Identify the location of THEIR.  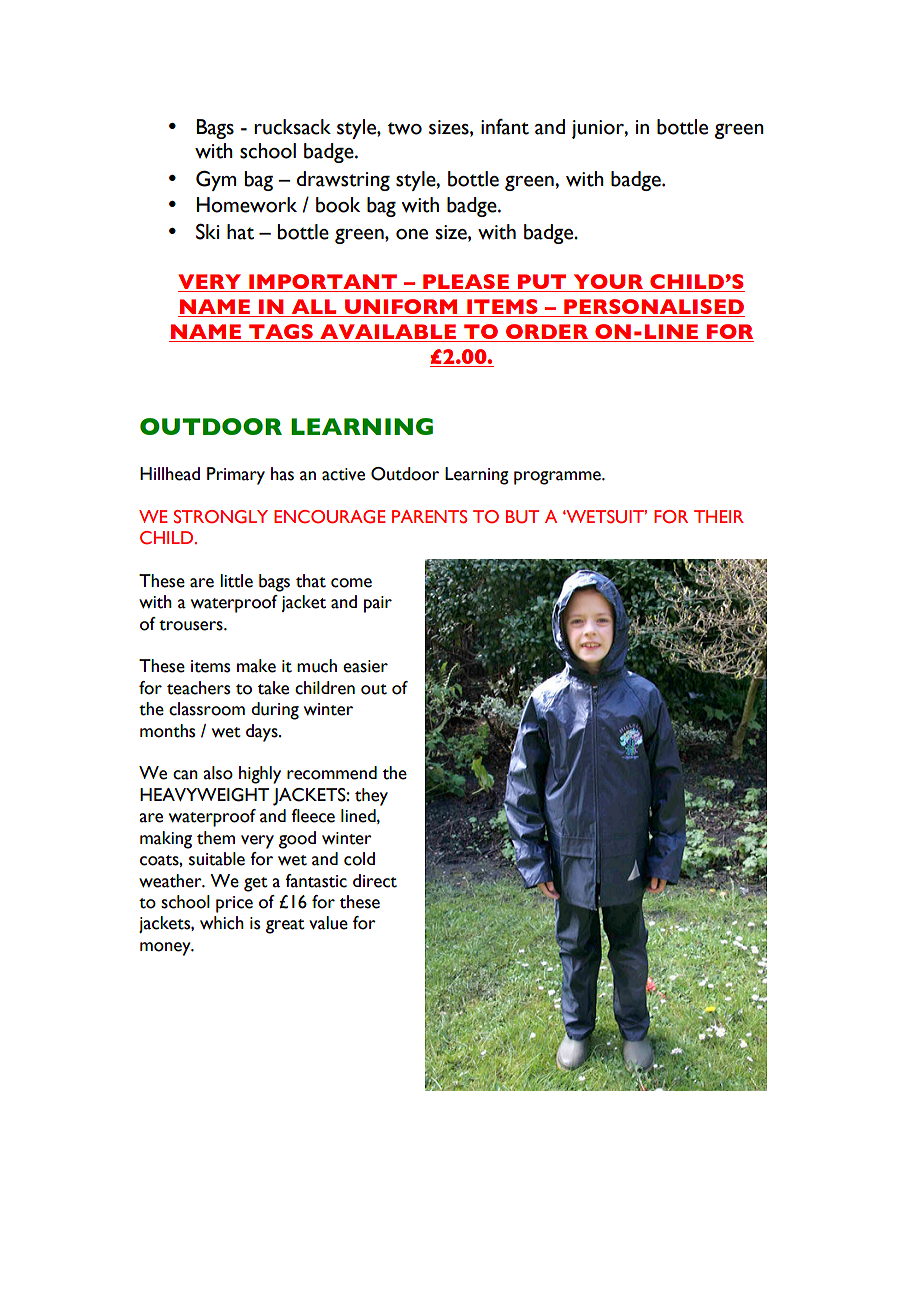
(719, 516).
